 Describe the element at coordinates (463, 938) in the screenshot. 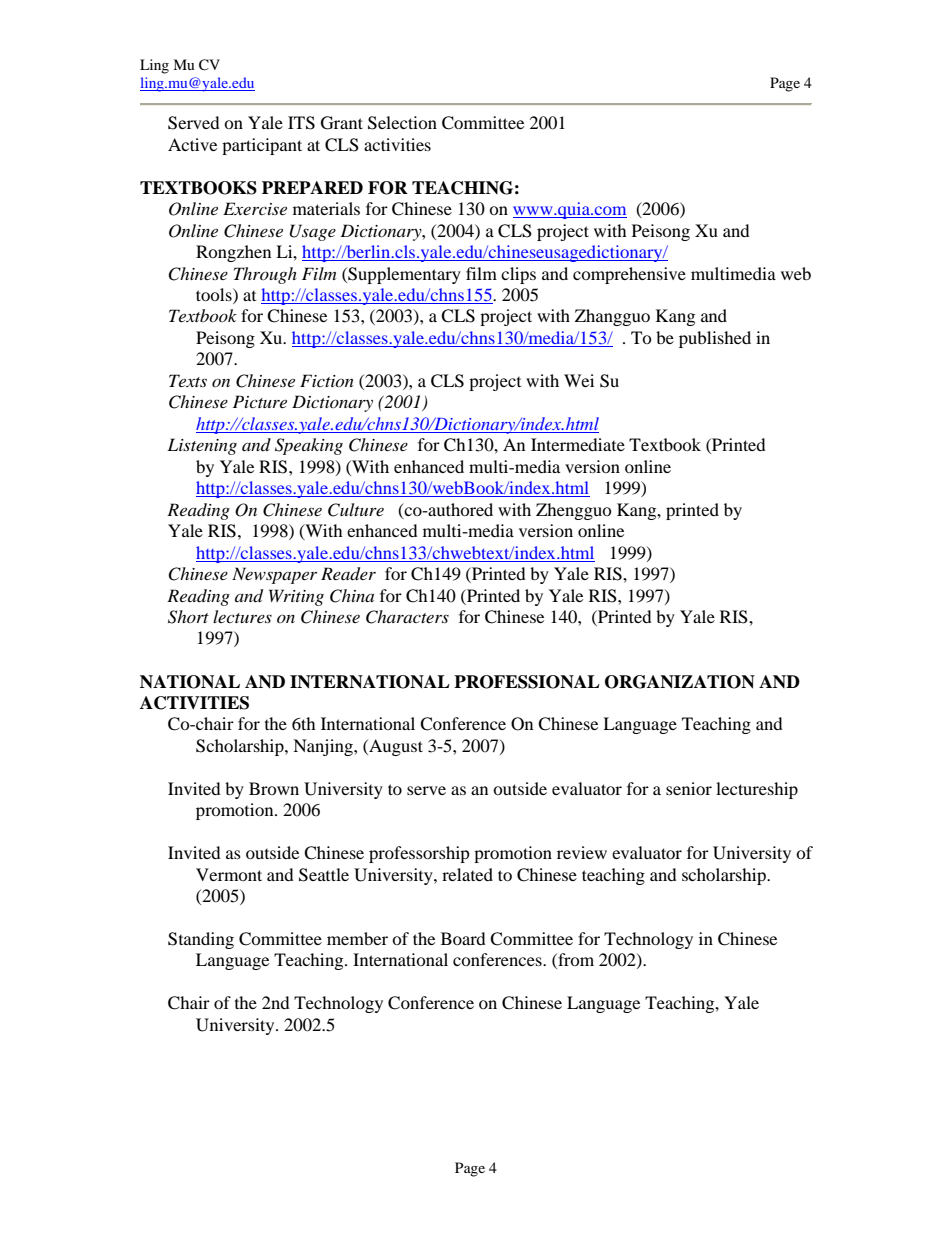

I see `Board` at that location.
